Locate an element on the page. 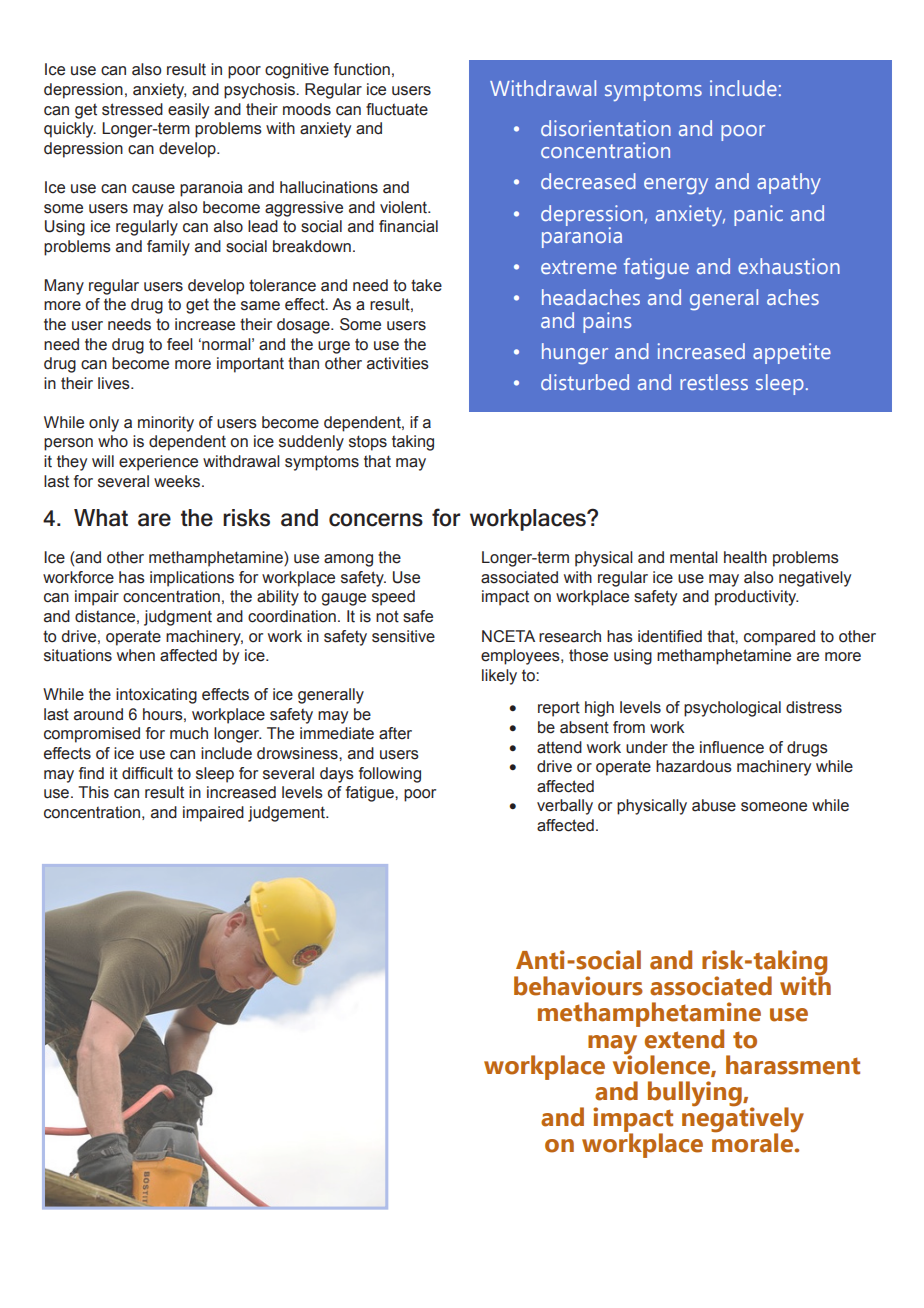 The image size is (924, 1308). behaviours is located at coordinates (578, 986).
